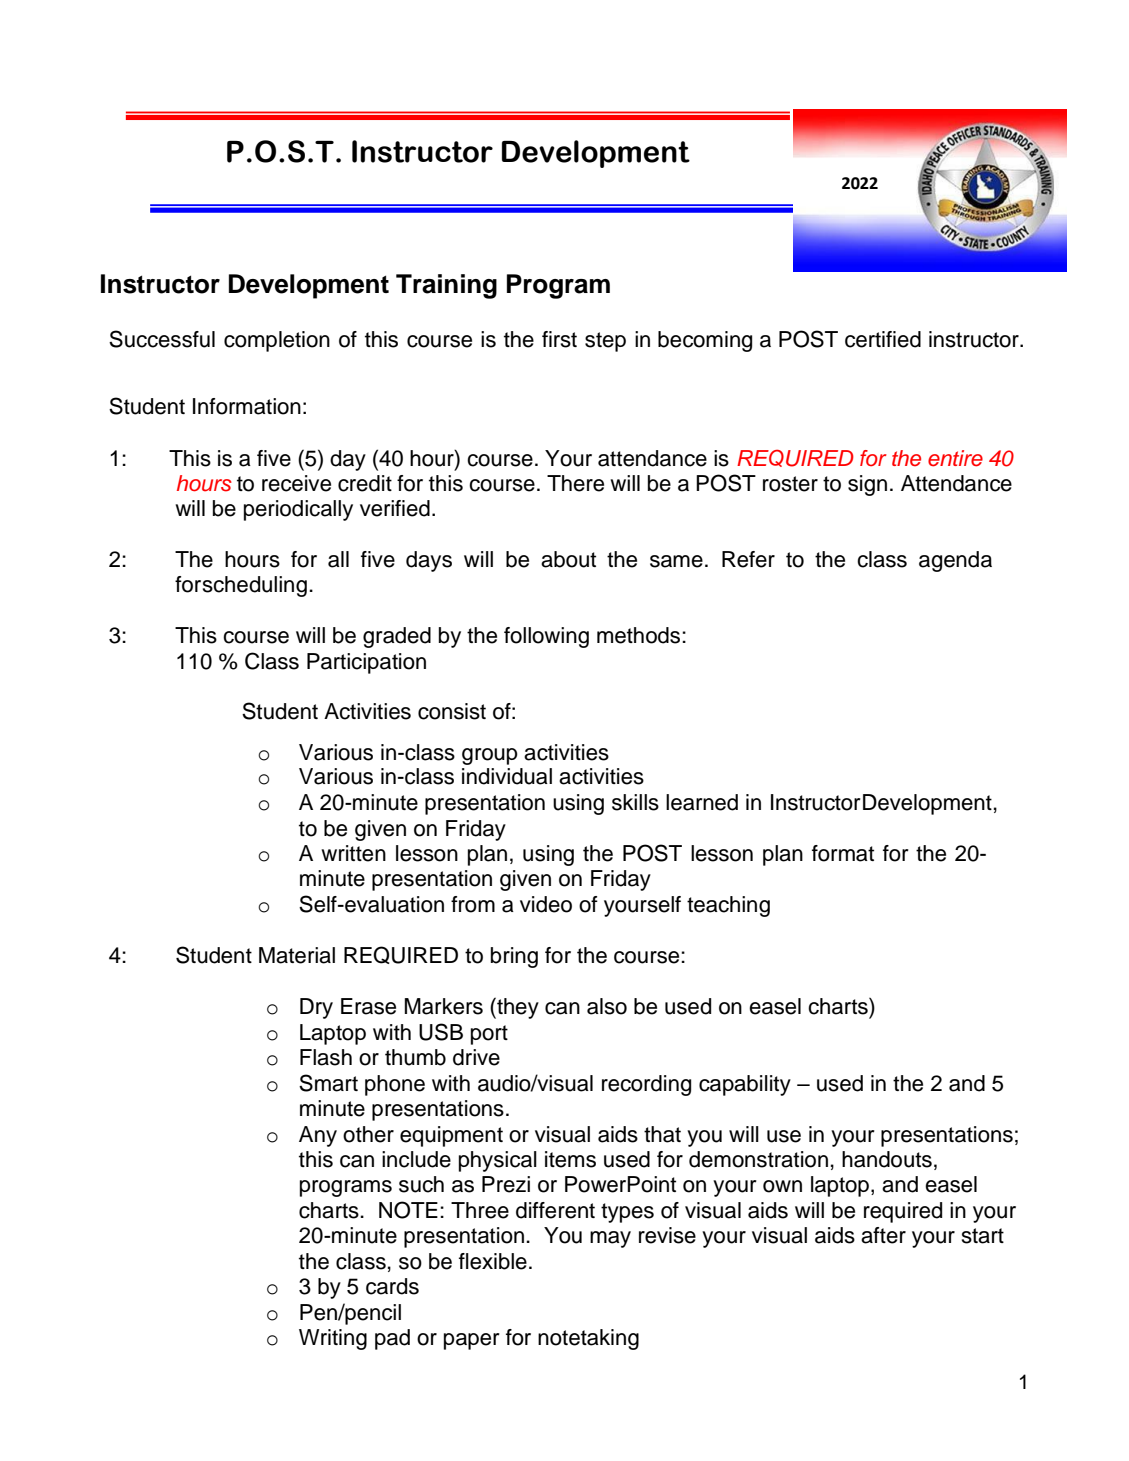  What do you see at coordinates (298, 510) in the screenshot?
I see `periodically` at bounding box center [298, 510].
